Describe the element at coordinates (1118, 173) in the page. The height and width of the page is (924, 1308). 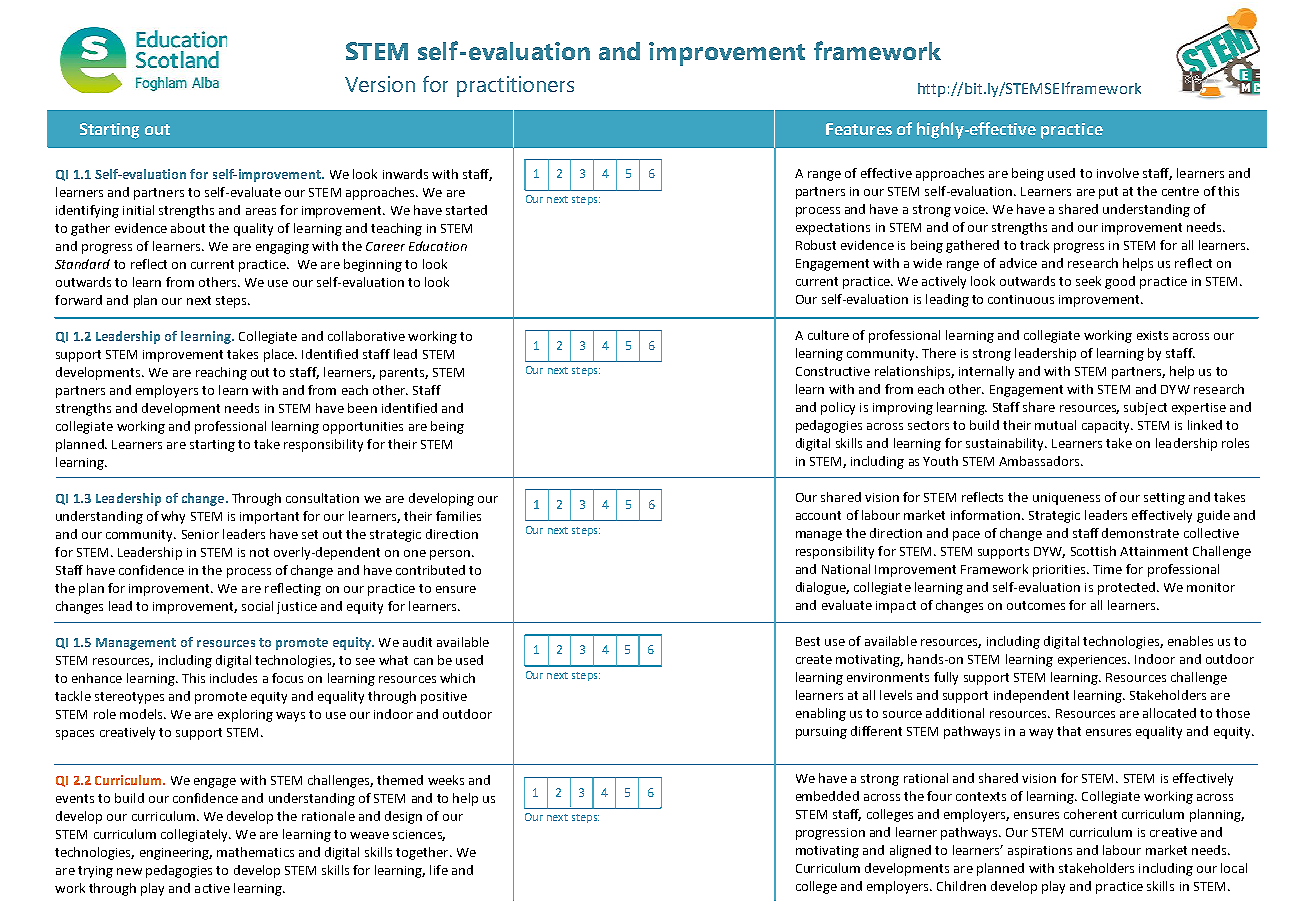
I see `involve` at that location.
